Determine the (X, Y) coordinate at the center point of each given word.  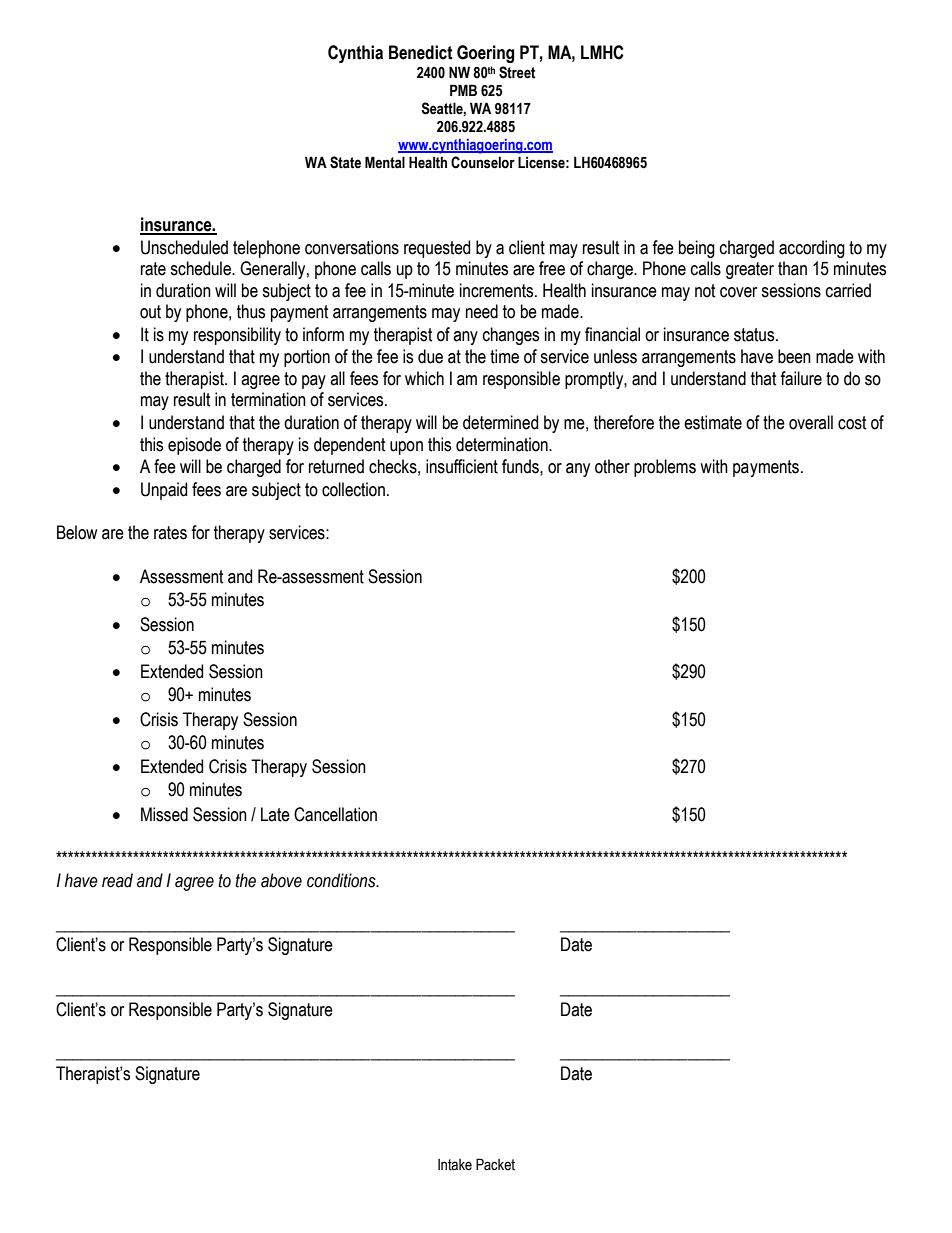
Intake (455, 1165)
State (345, 162)
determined (500, 422)
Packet (495, 1164)
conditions (342, 880)
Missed (164, 814)
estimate (713, 422)
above (281, 880)
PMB (463, 90)
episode (194, 446)
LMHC (602, 52)
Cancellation (335, 814)
